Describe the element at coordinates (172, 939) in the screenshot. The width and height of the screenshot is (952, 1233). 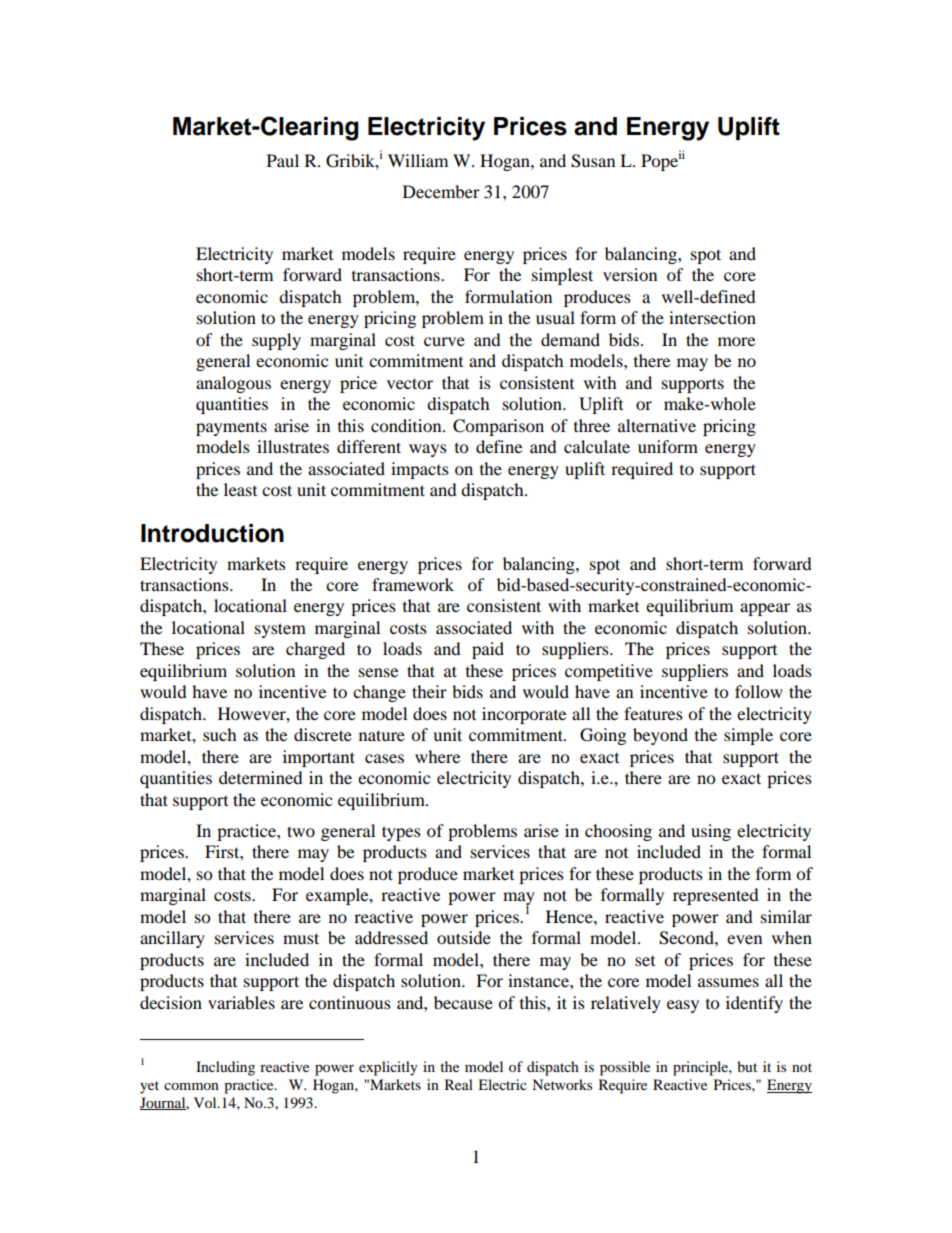
I see `ancillary` at that location.
